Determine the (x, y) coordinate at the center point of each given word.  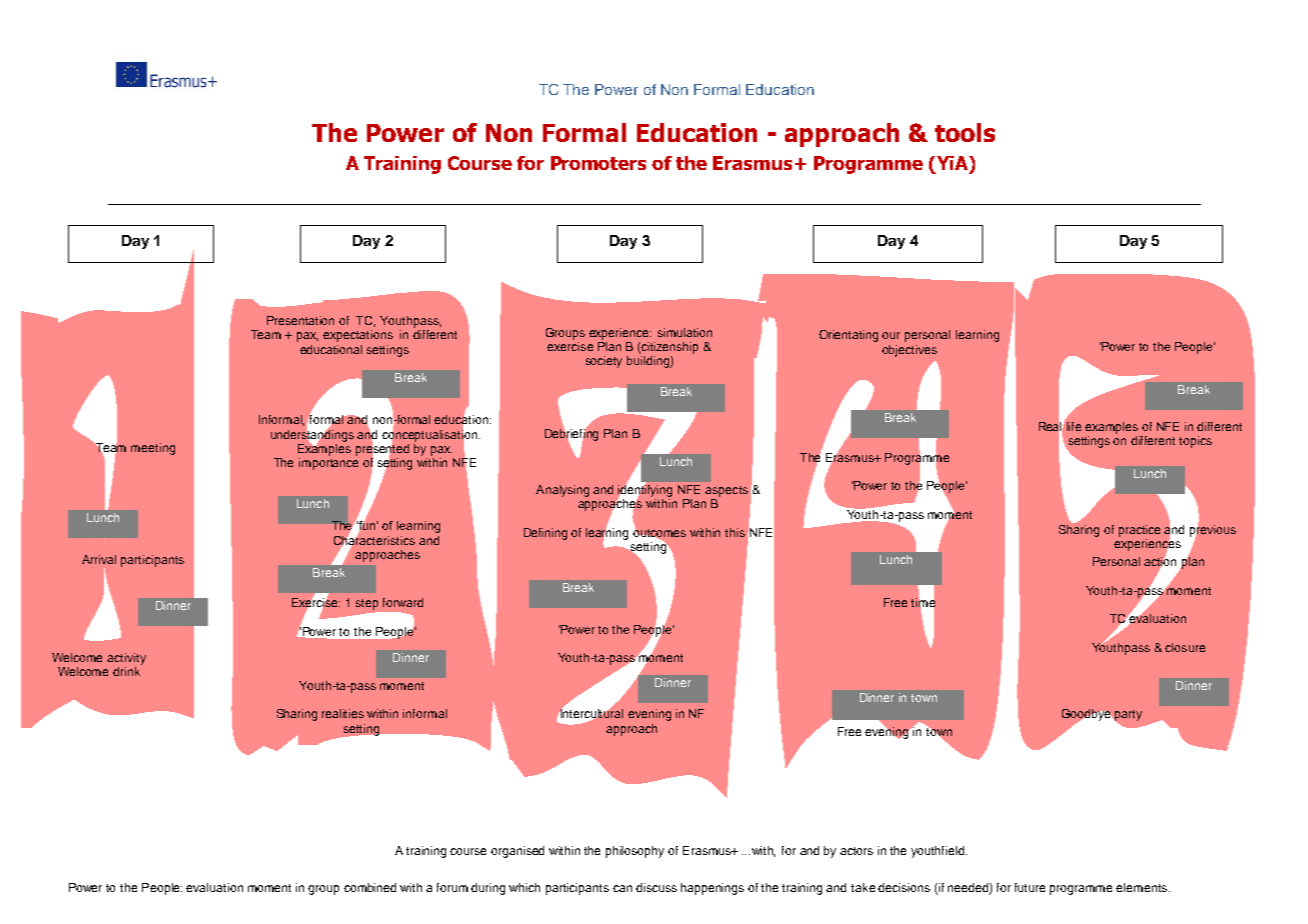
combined (370, 887)
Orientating (848, 336)
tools (965, 132)
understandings (312, 435)
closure (1185, 647)
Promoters (598, 163)
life (1074, 426)
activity (126, 659)
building (649, 362)
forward (403, 602)
